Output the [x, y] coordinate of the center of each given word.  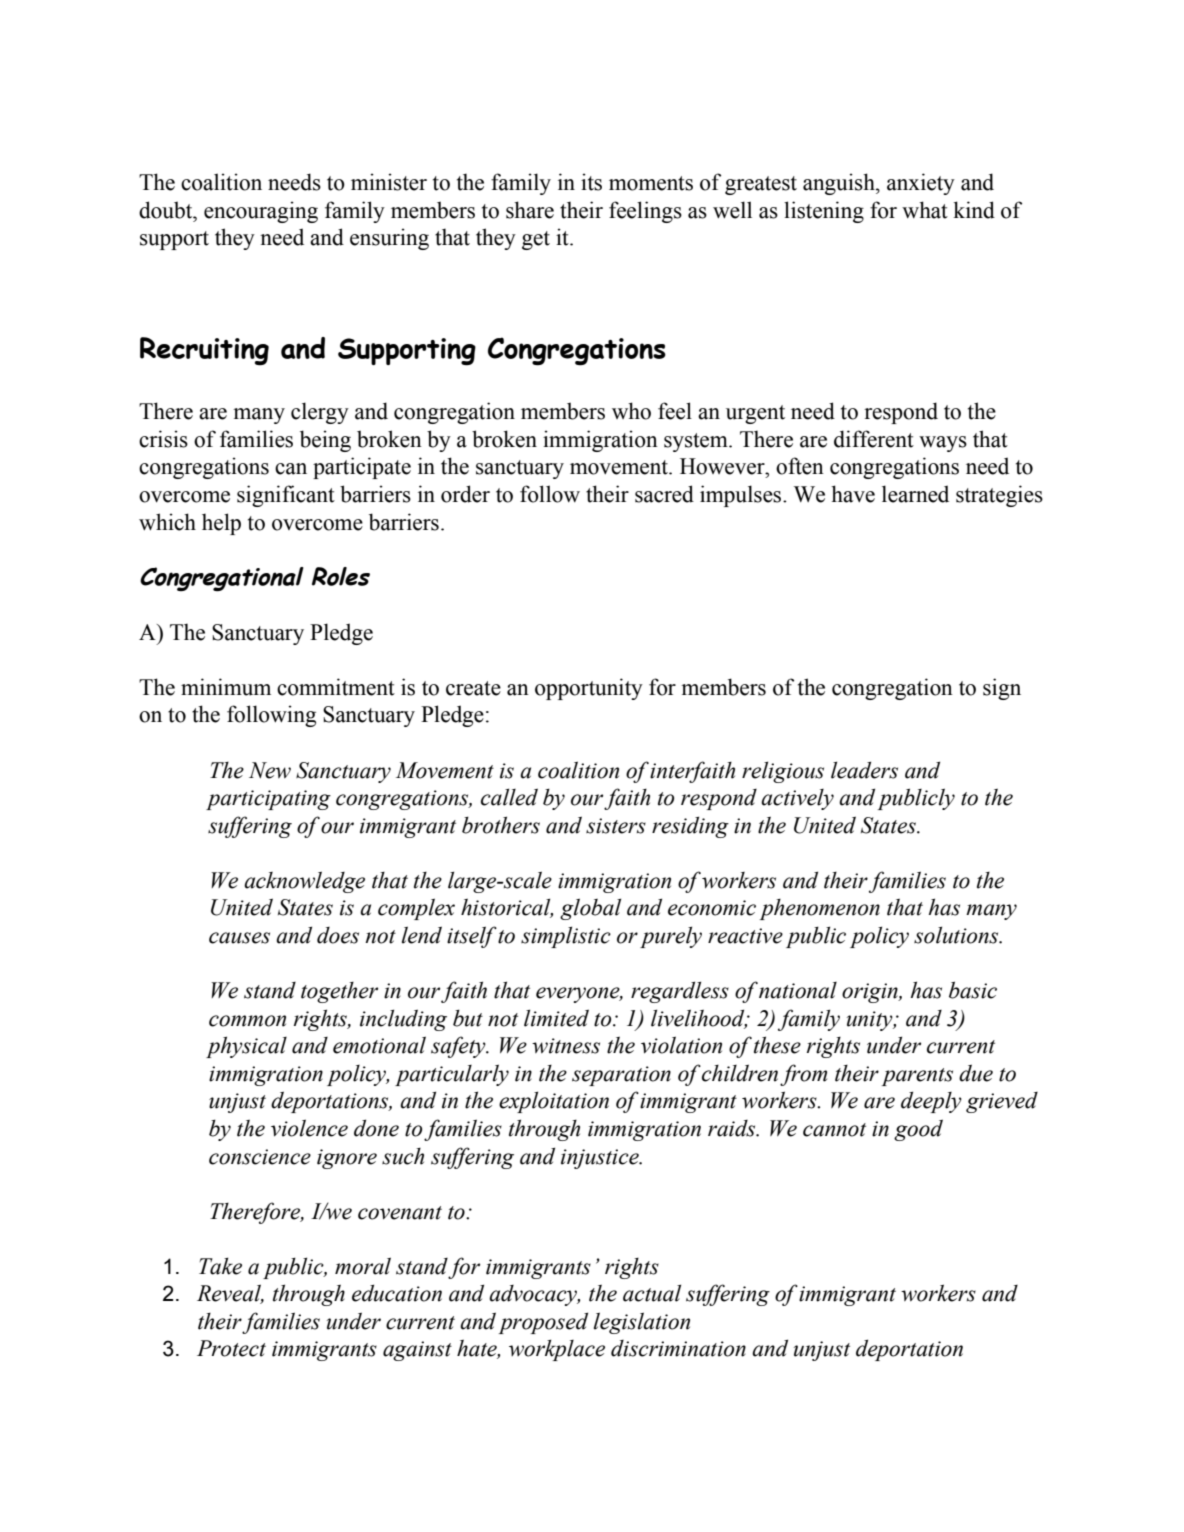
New [270, 770]
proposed [543, 1323]
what [925, 210]
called [509, 797]
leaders [864, 770]
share [530, 210]
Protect [231, 1348]
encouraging [261, 212]
